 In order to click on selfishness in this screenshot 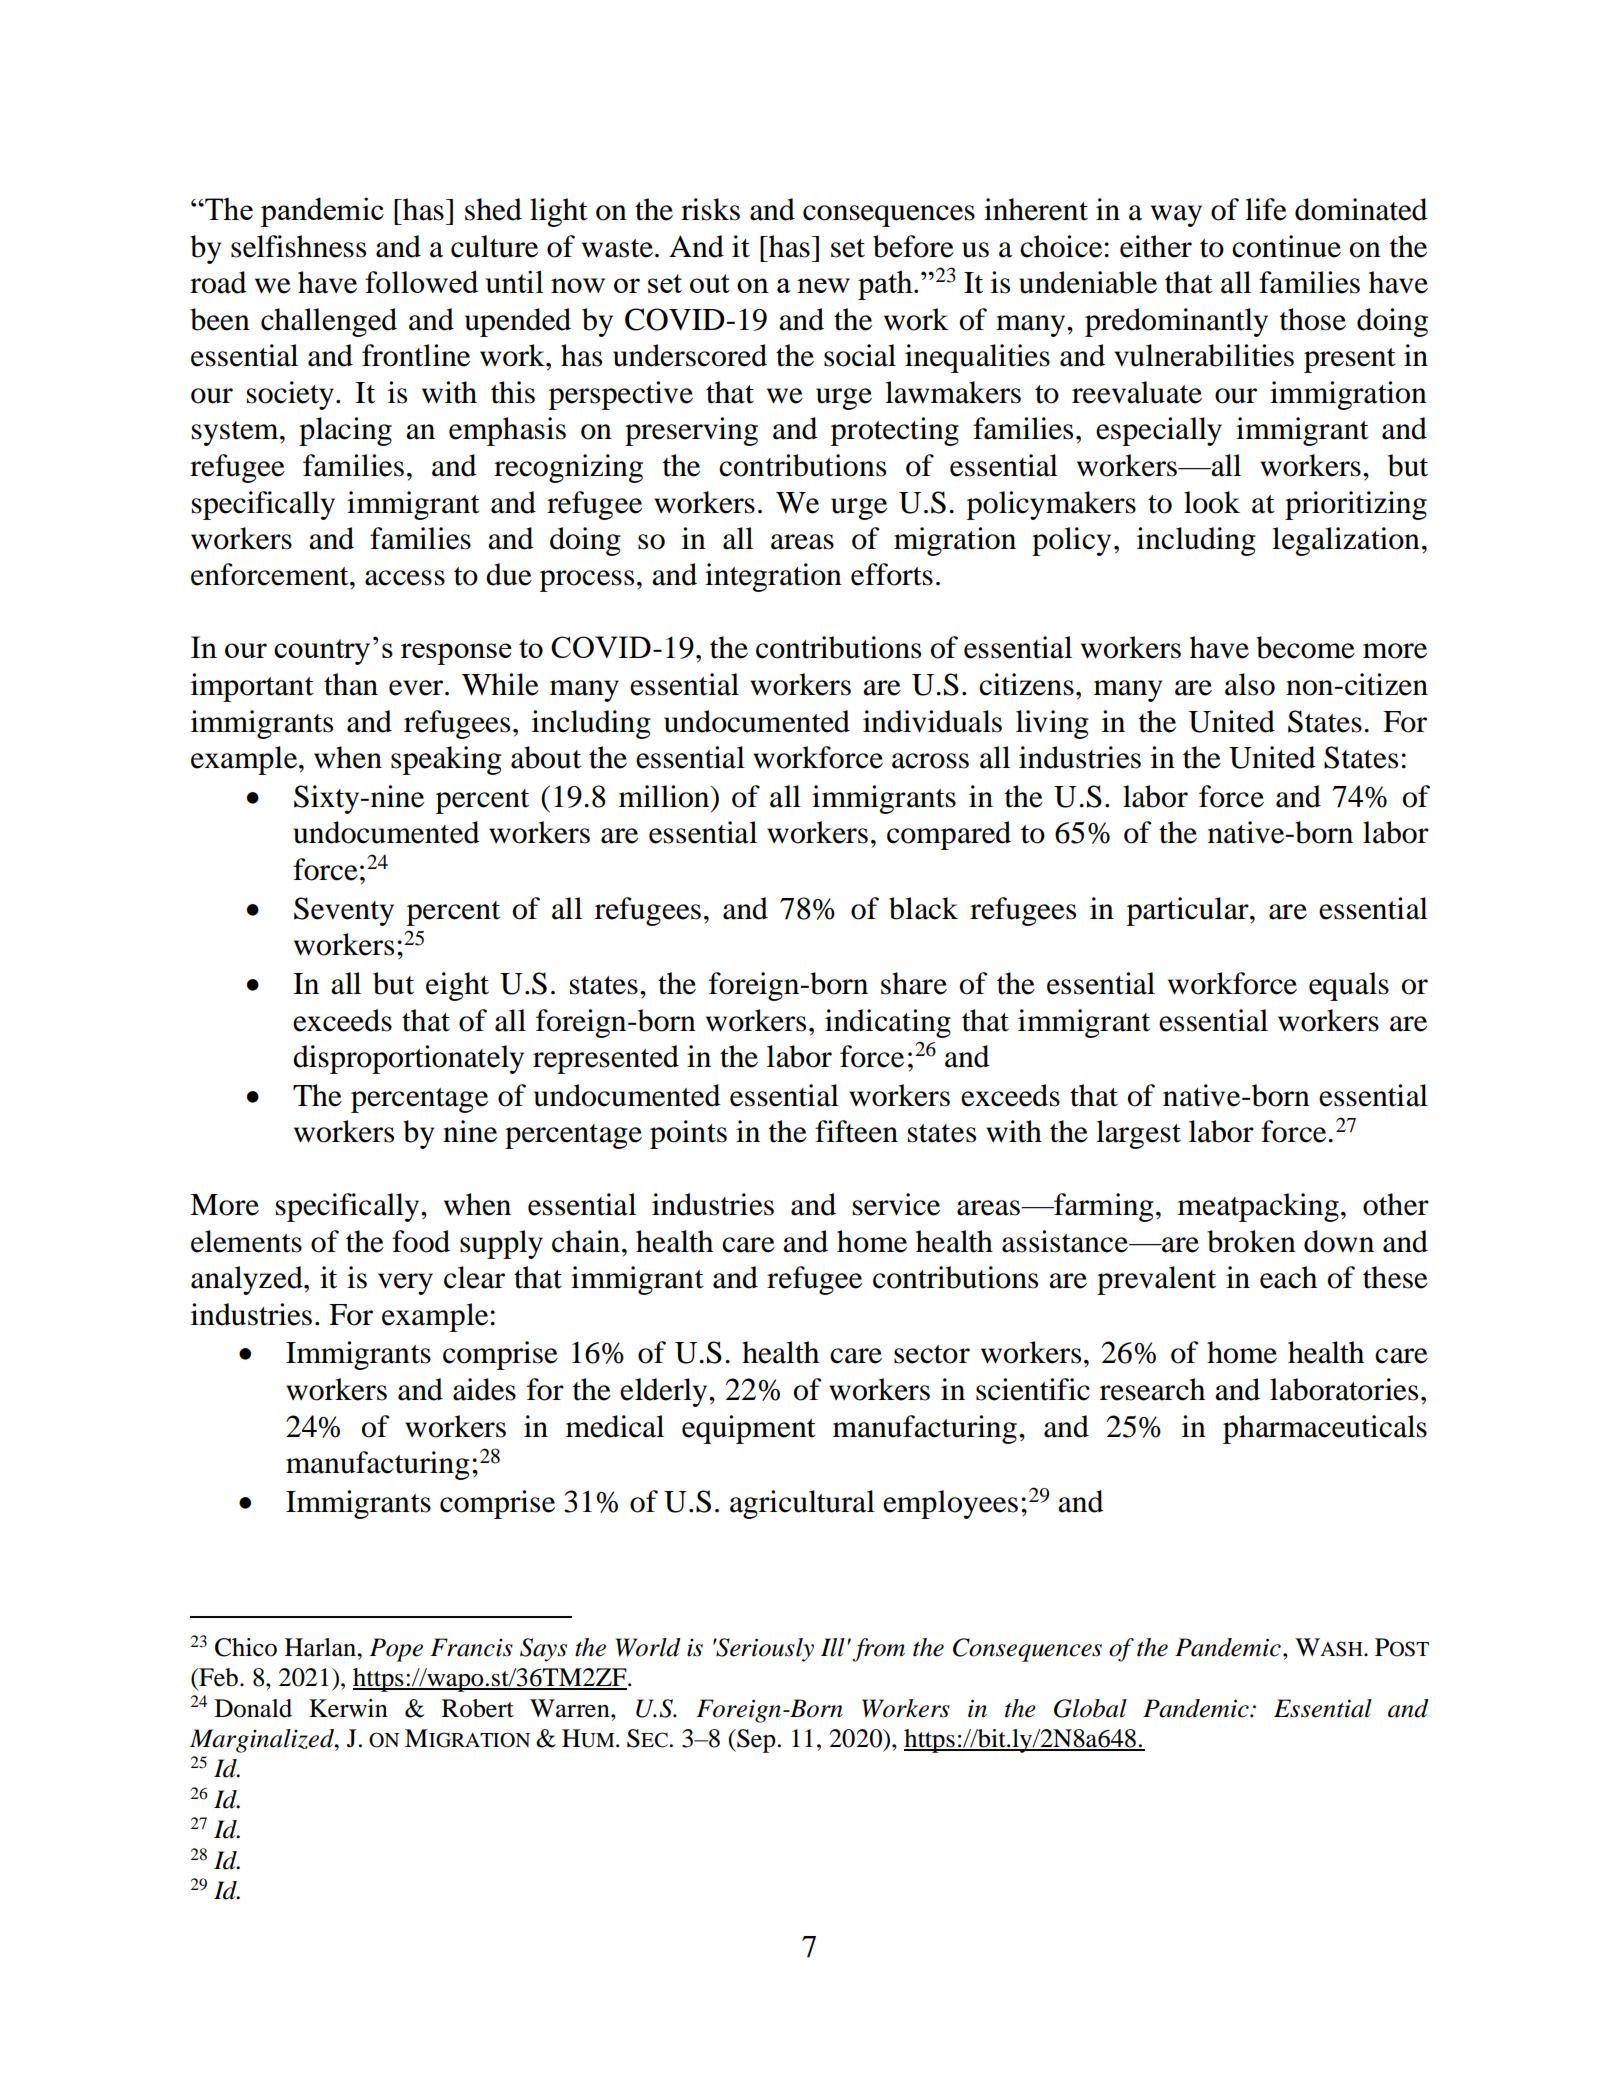, I will do `click(298, 246)`.
